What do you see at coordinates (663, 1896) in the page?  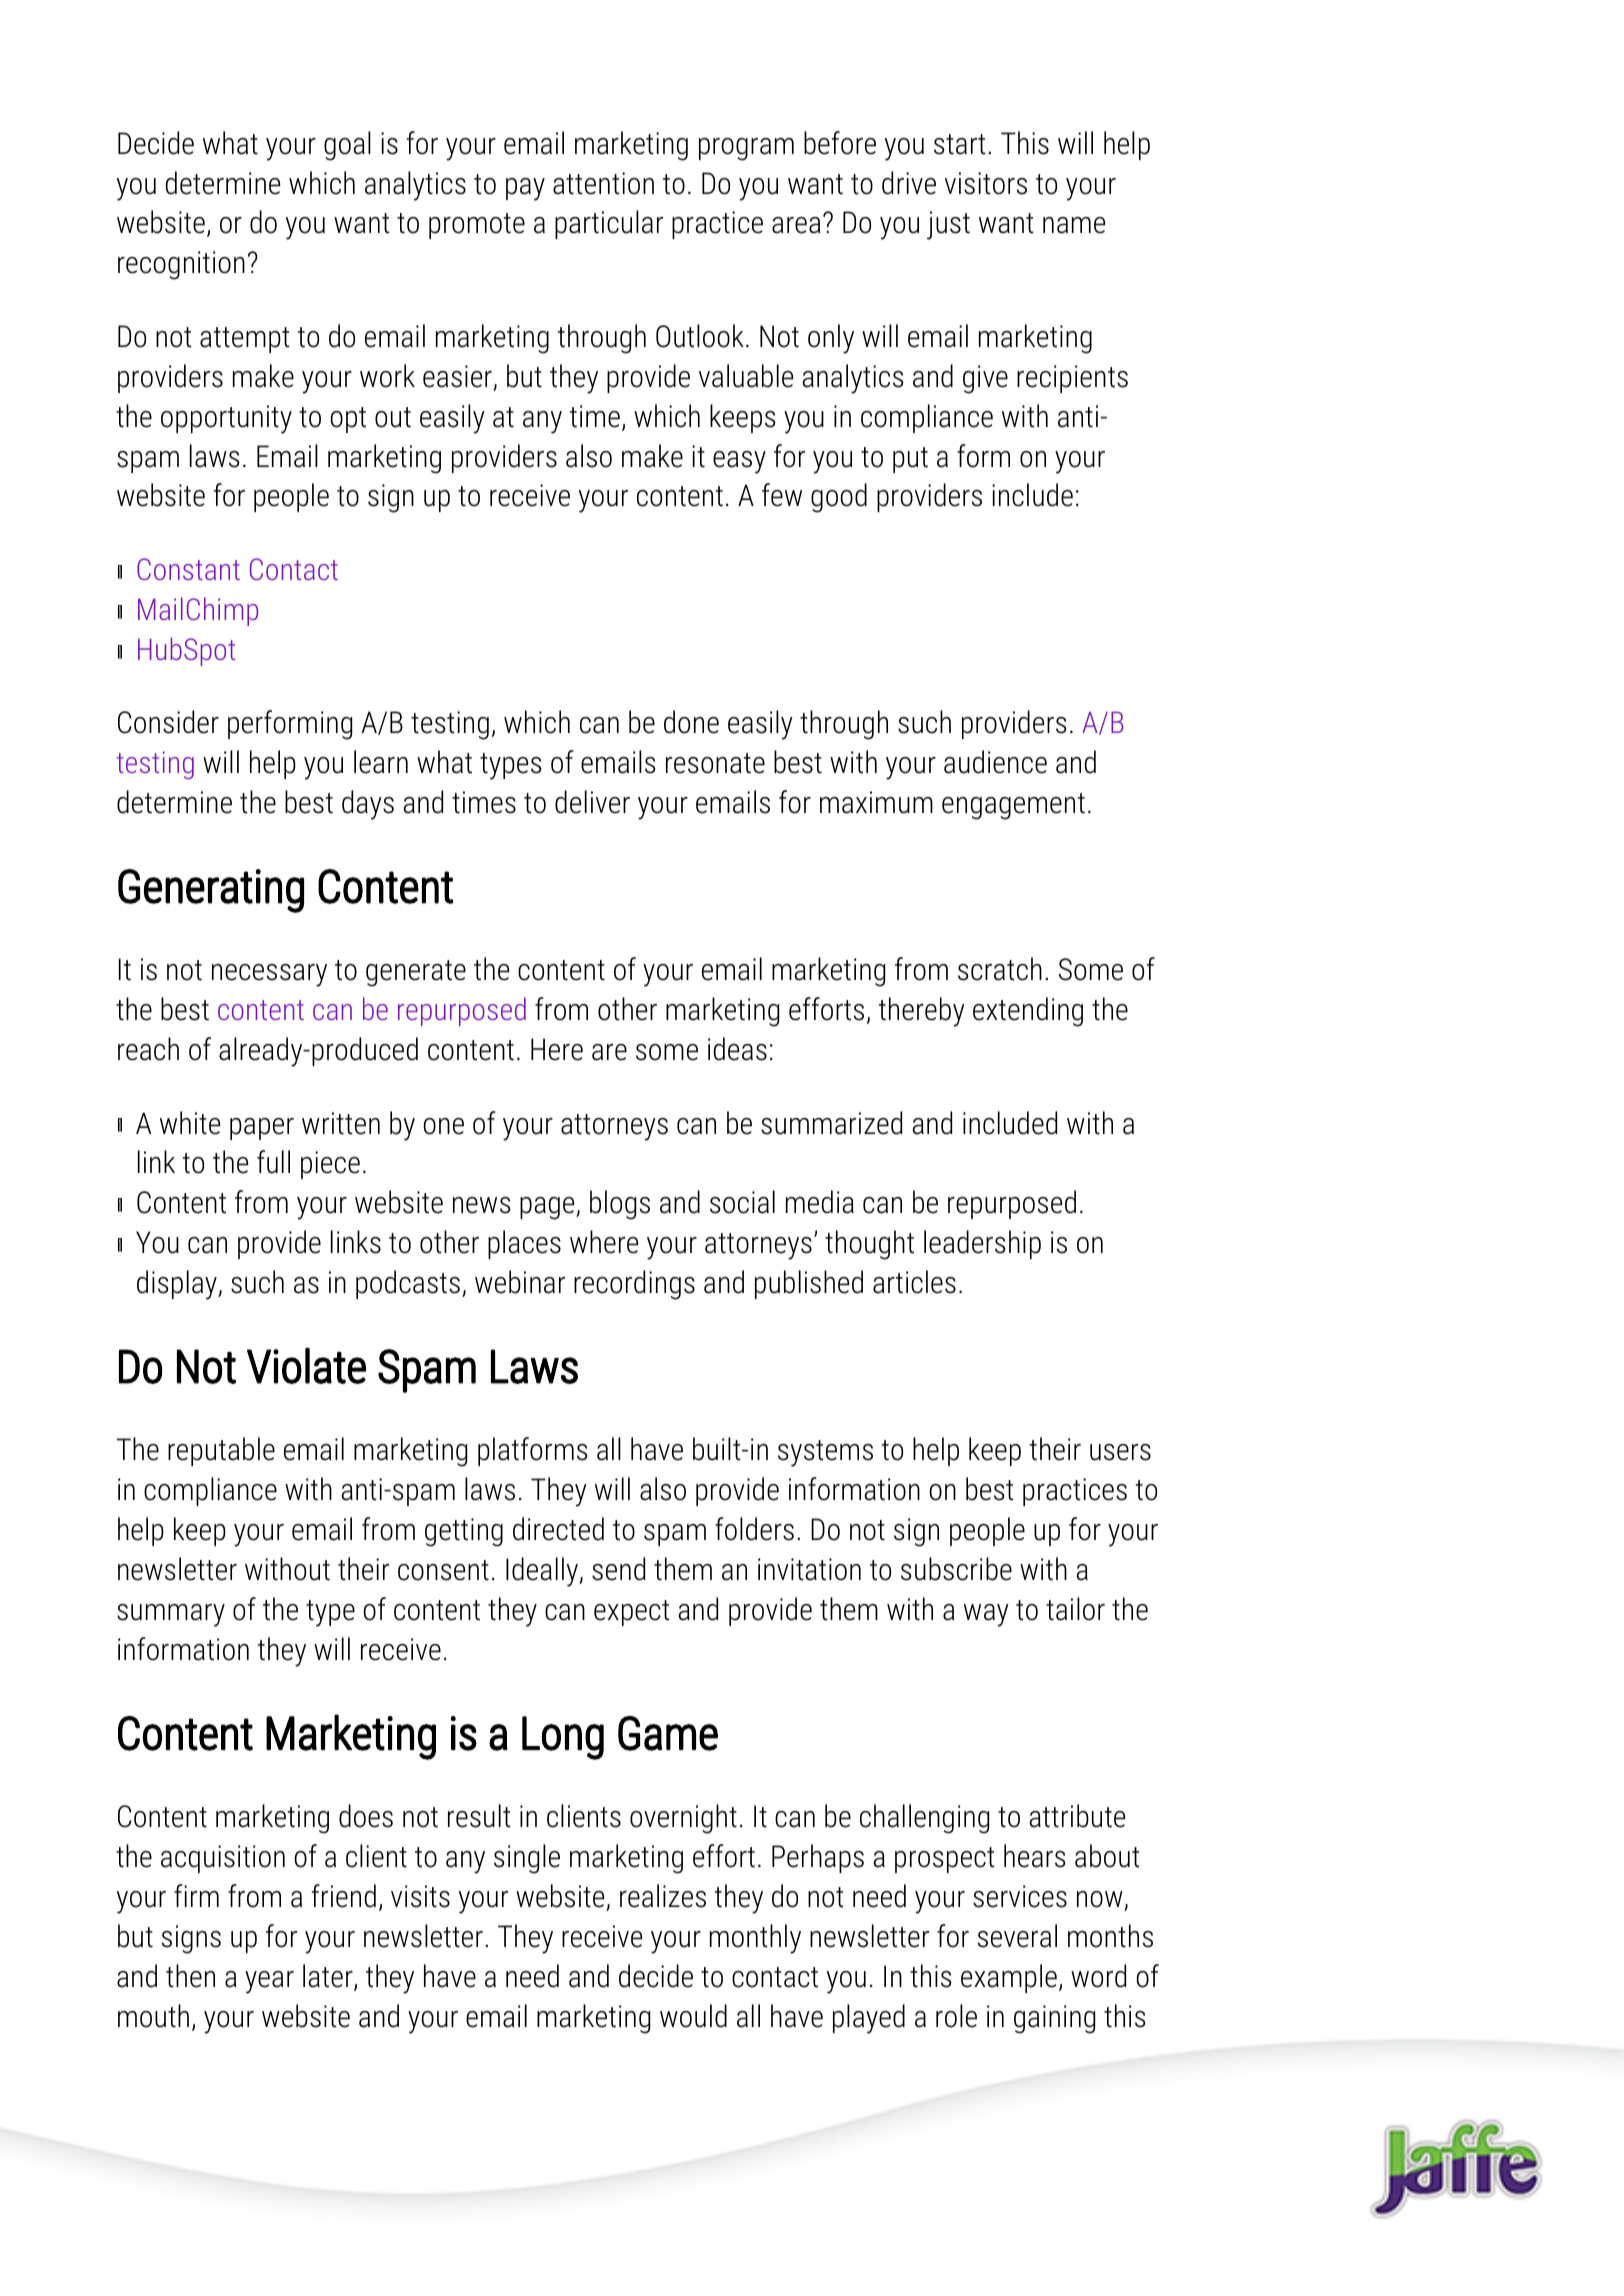 I see `realizes` at bounding box center [663, 1896].
